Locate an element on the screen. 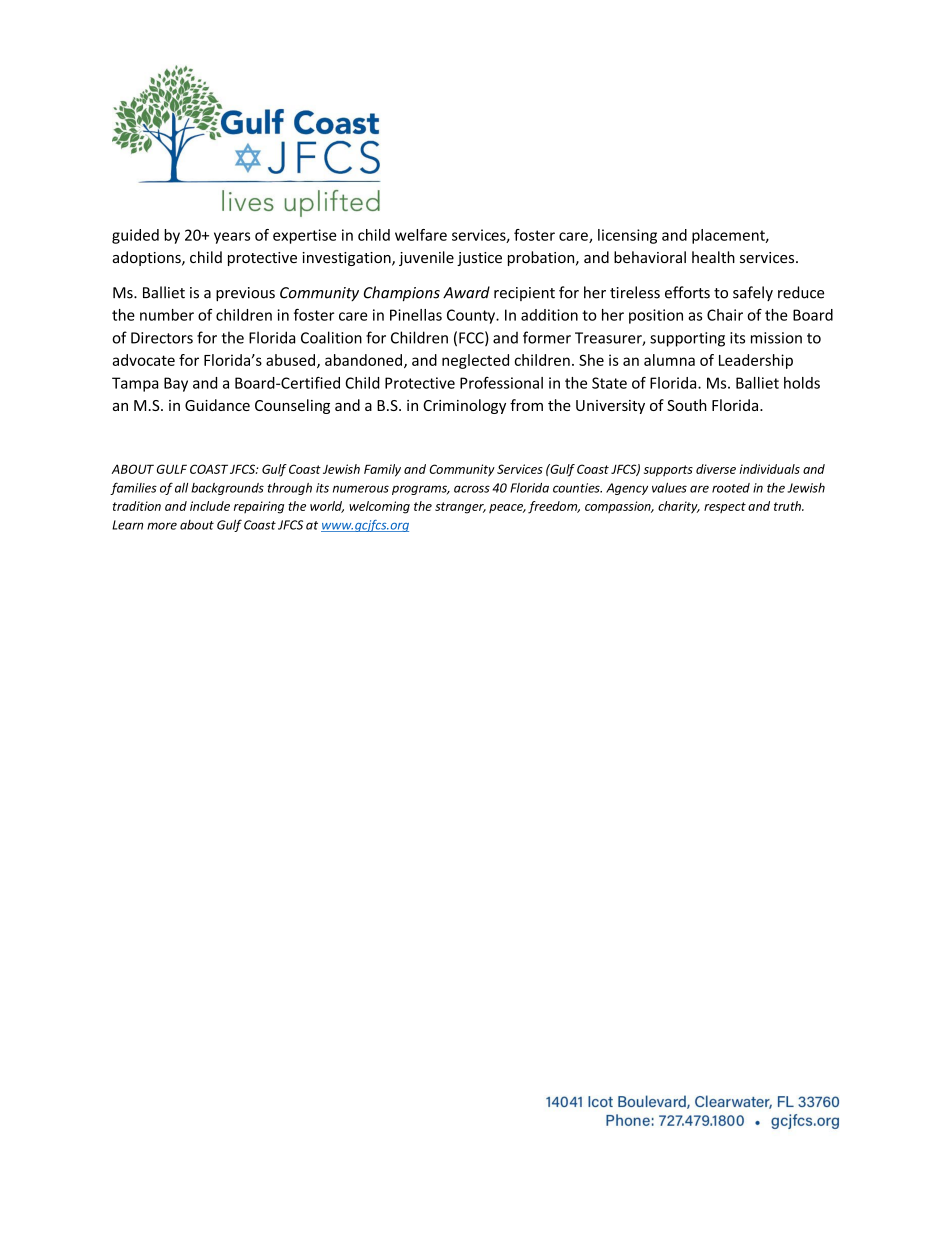 The height and width of the screenshot is (1233, 952). include is located at coordinates (210, 506).
